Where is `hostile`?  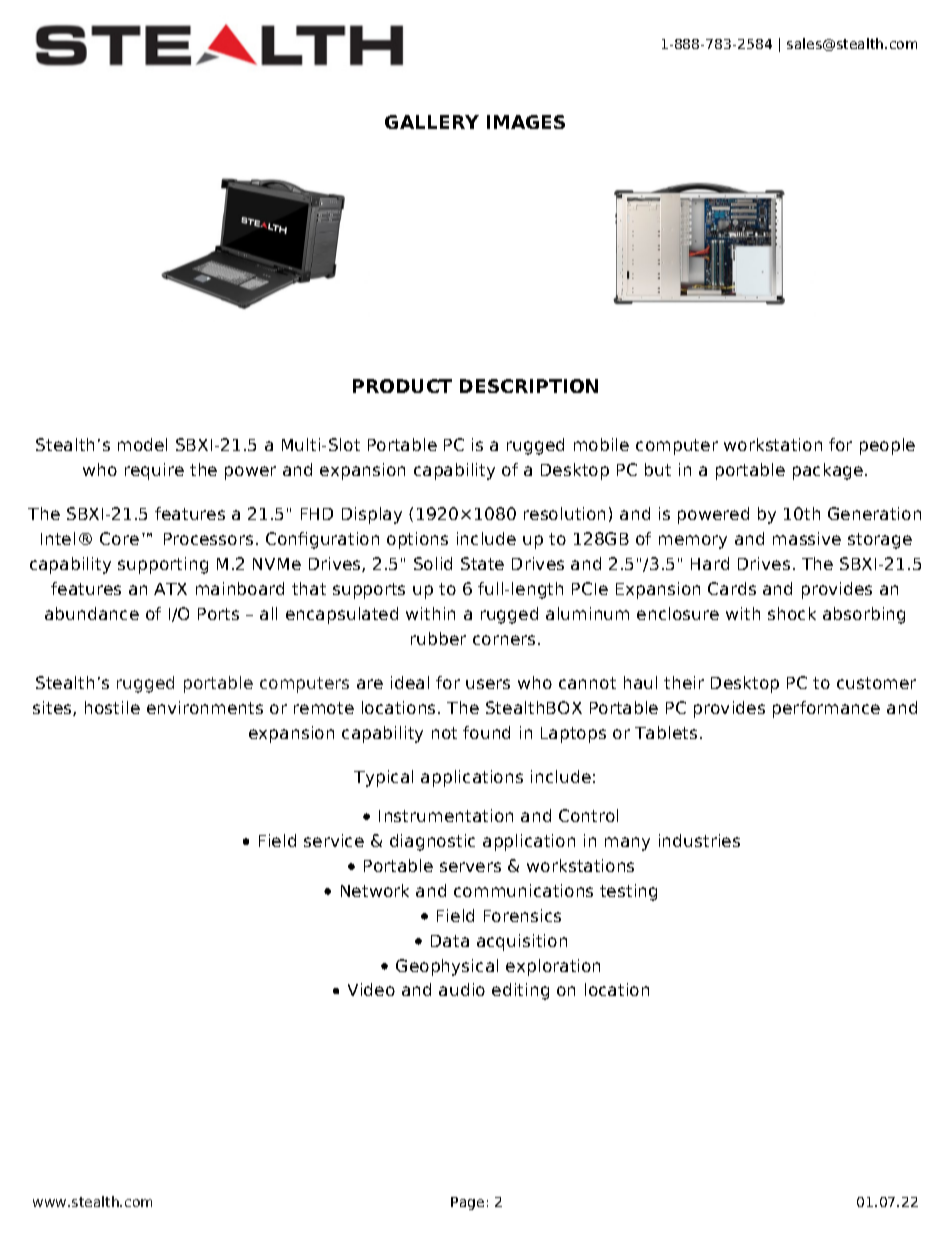
hostile is located at coordinates (112, 707).
